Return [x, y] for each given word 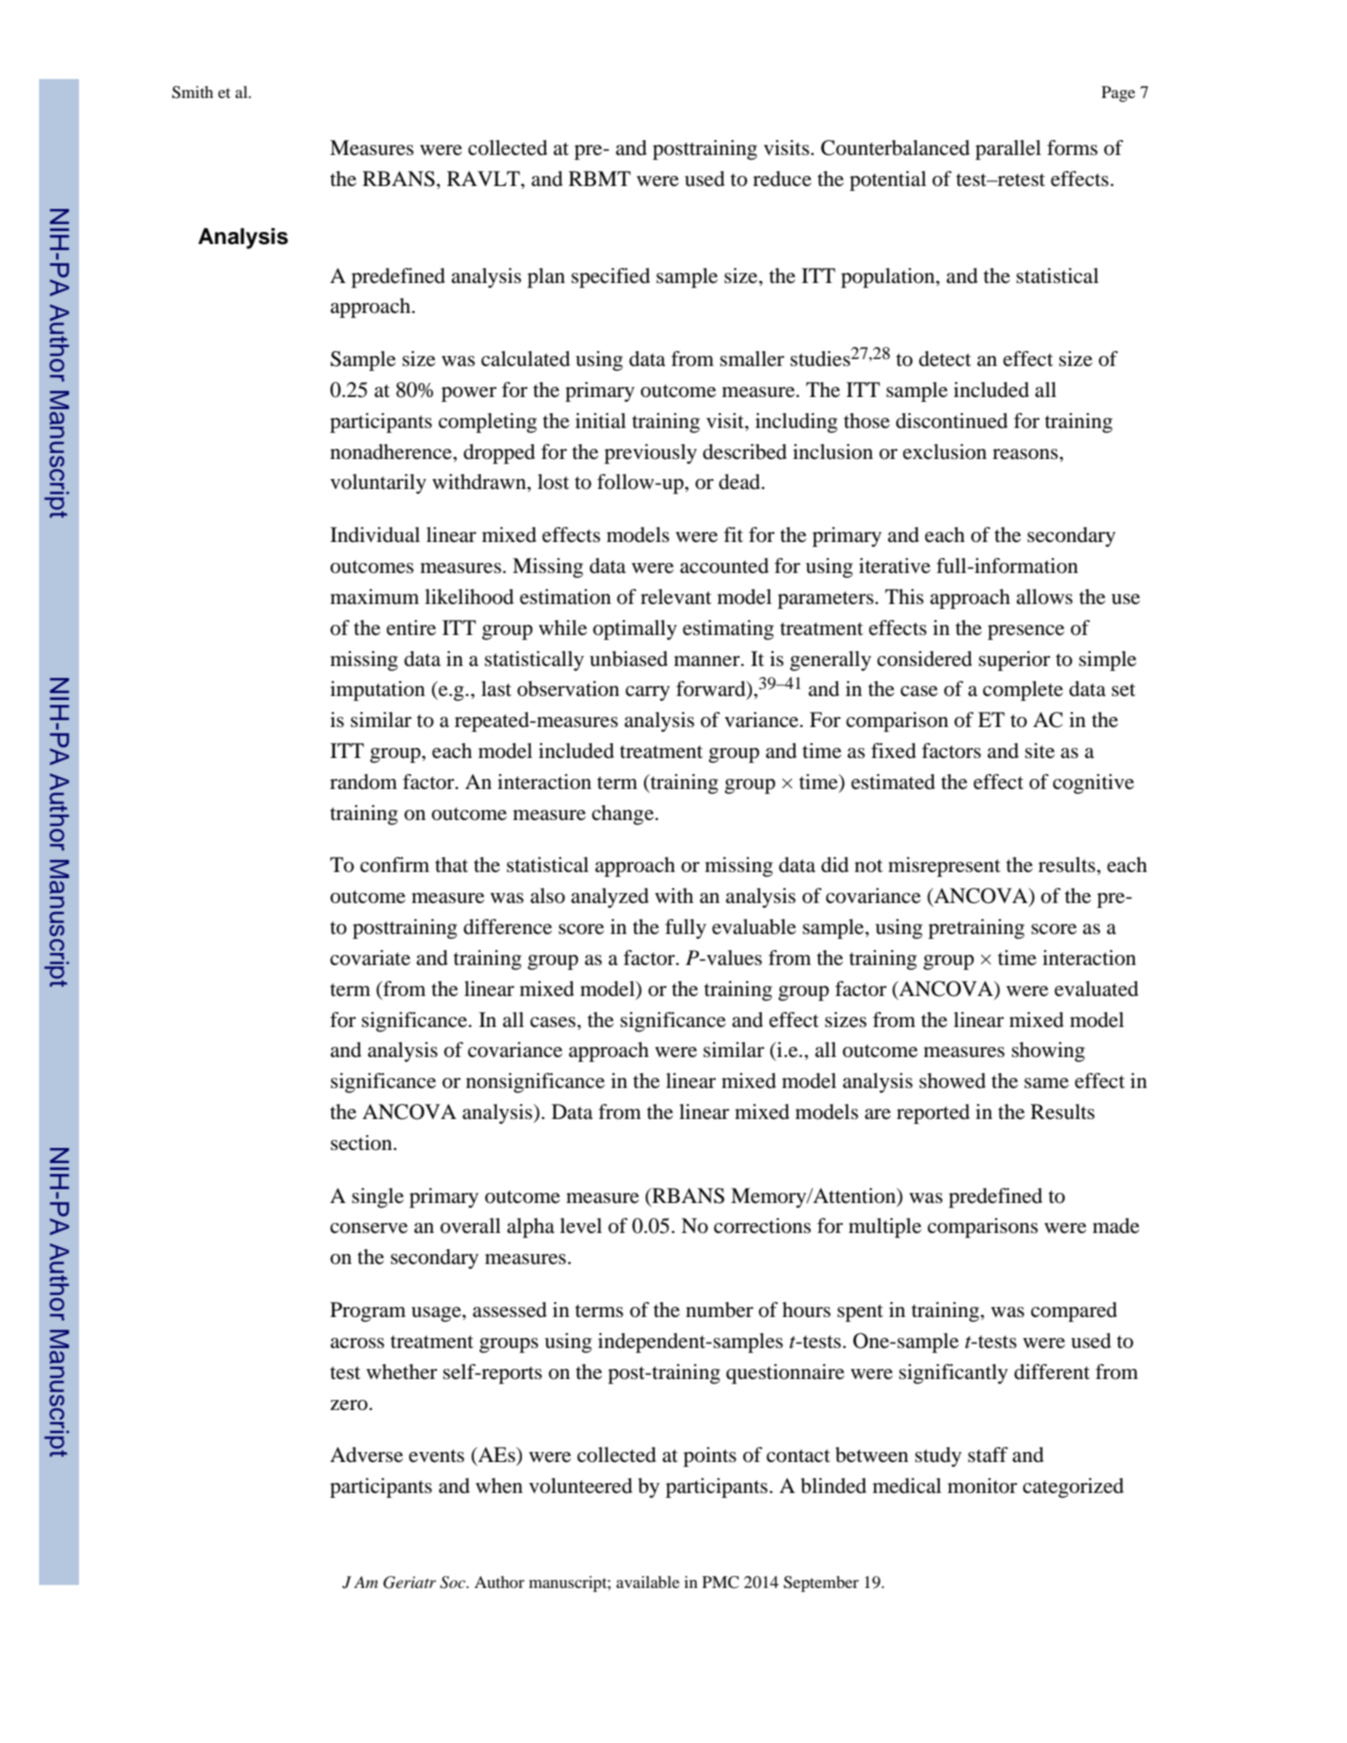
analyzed [610, 898]
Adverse [366, 1455]
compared [1074, 1312]
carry [647, 693]
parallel [1008, 150]
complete [1023, 691]
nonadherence [392, 452]
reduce [782, 179]
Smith [192, 92]
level [581, 1226]
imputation [377, 691]
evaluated [1096, 989]
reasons [1025, 454]
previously [650, 454]
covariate [370, 958]
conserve [369, 1228]
